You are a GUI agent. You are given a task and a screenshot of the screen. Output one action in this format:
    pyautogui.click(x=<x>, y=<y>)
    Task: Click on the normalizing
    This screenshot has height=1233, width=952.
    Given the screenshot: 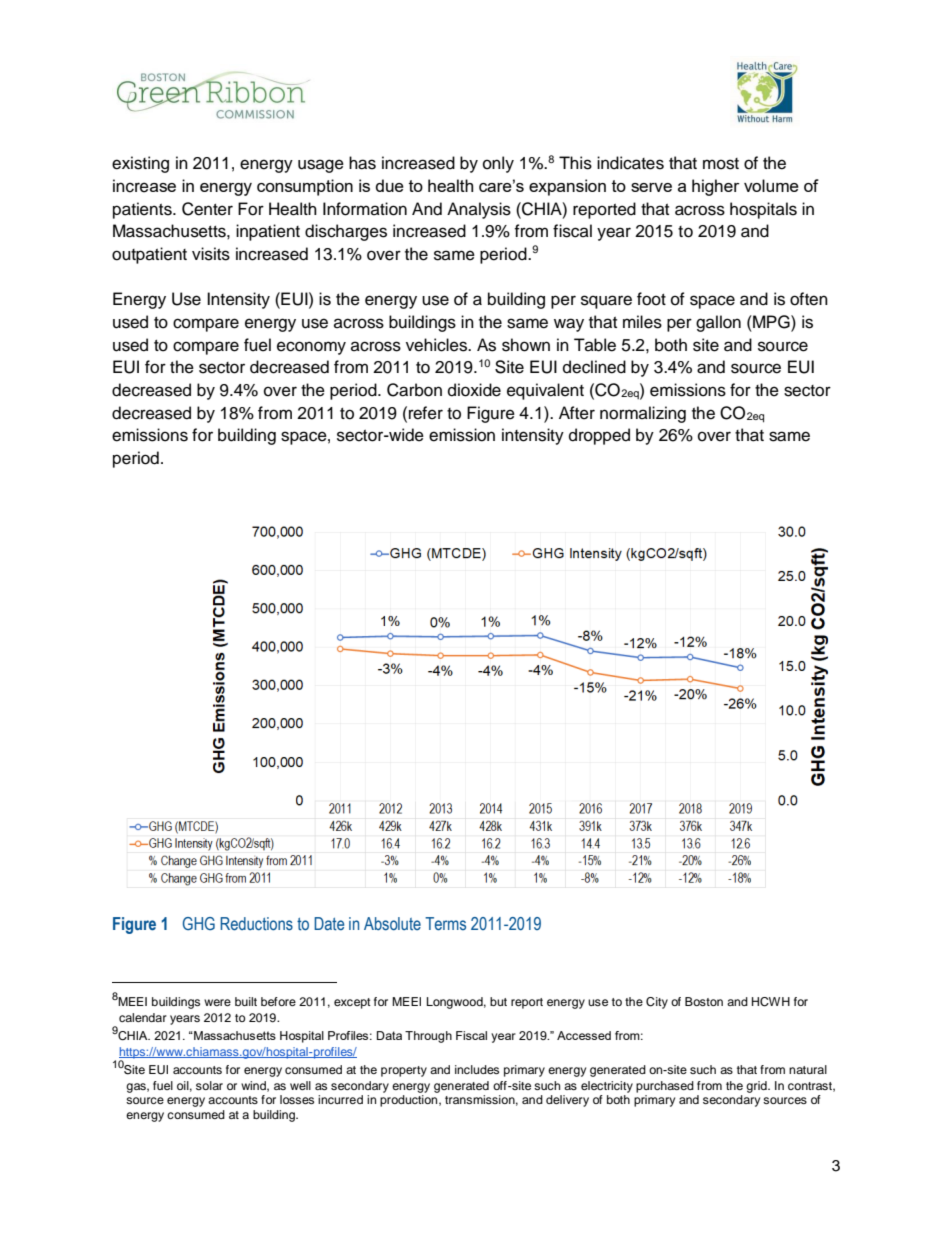 What is the action you would take?
    pyautogui.click(x=643, y=414)
